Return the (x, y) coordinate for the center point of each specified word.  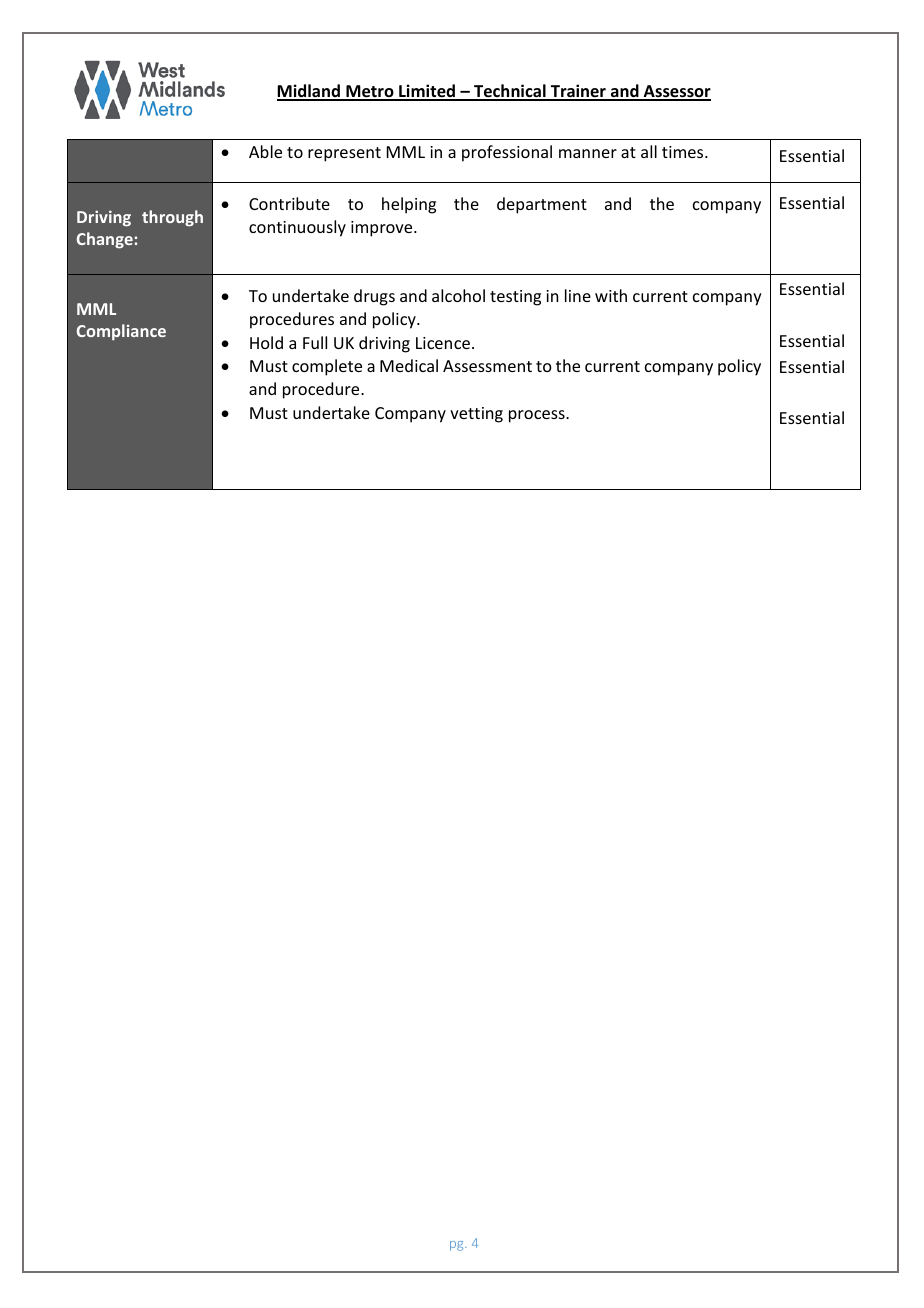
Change (105, 240)
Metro (370, 92)
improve (383, 229)
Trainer (578, 92)
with (611, 295)
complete (327, 367)
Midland (309, 92)
